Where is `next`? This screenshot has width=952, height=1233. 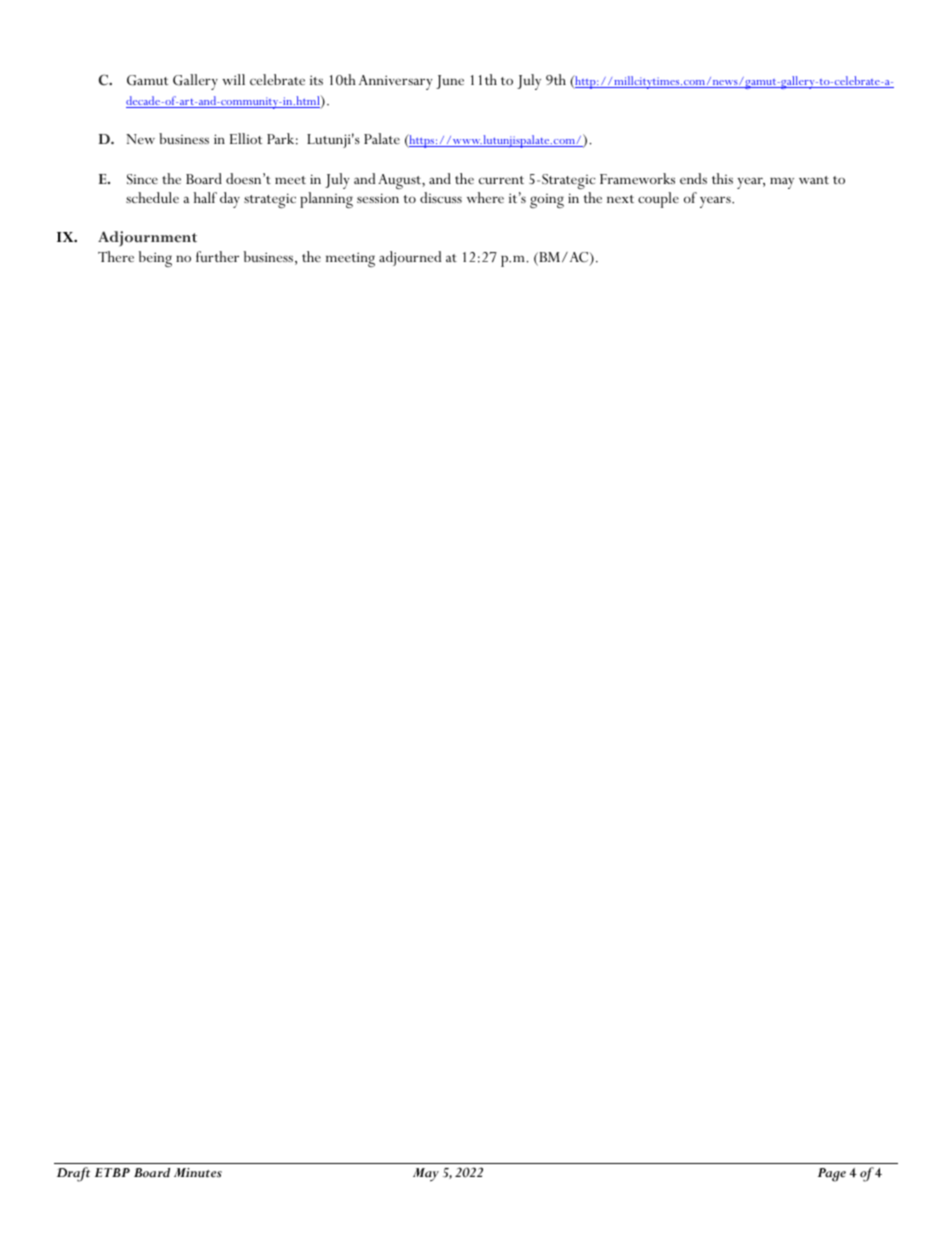 next is located at coordinates (620, 199).
